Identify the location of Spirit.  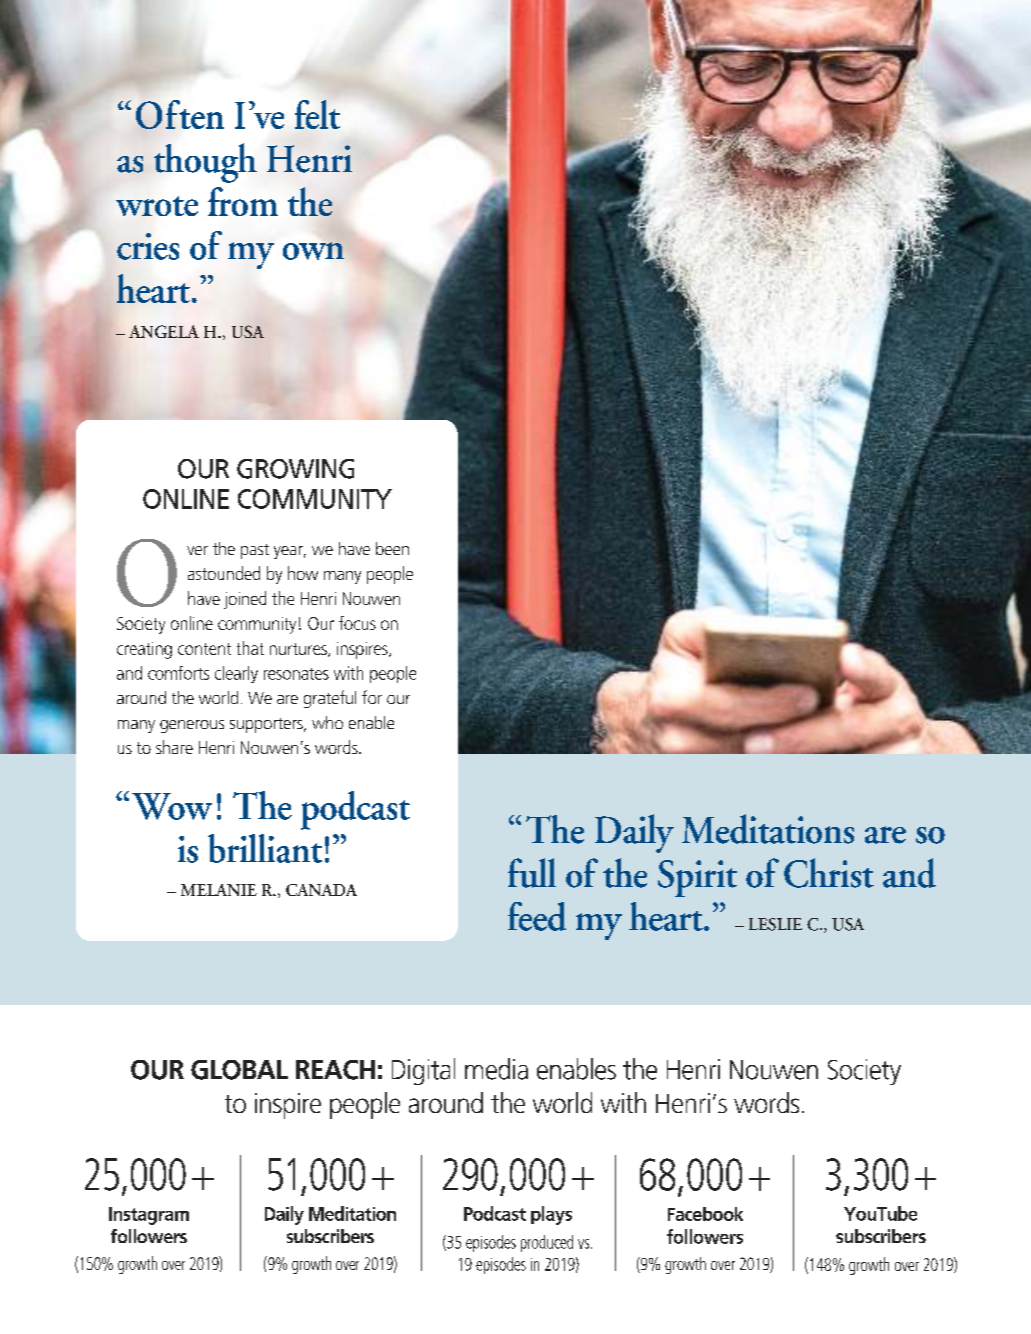
(697, 878).
